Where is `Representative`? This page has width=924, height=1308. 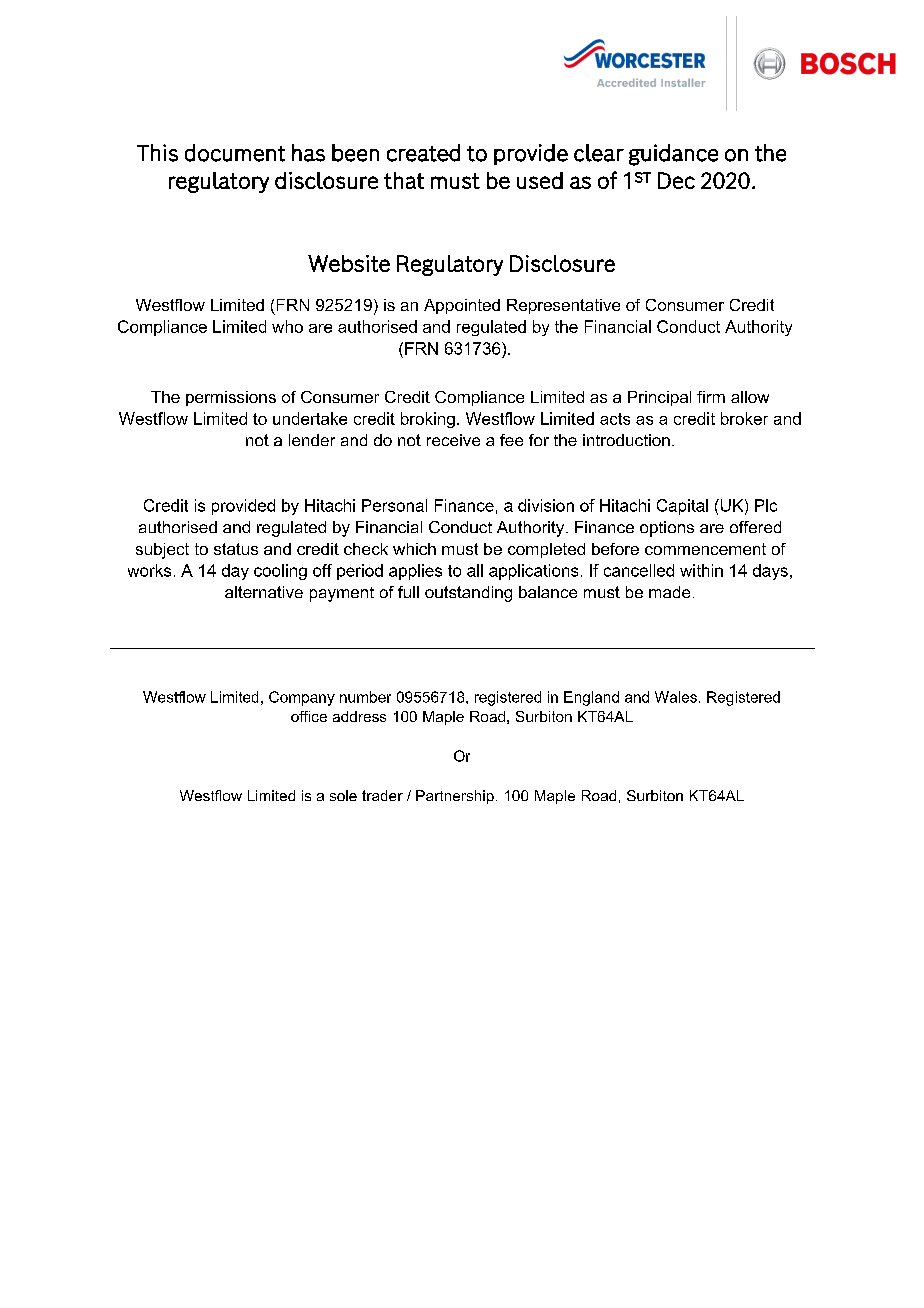 Representative is located at coordinates (563, 306).
